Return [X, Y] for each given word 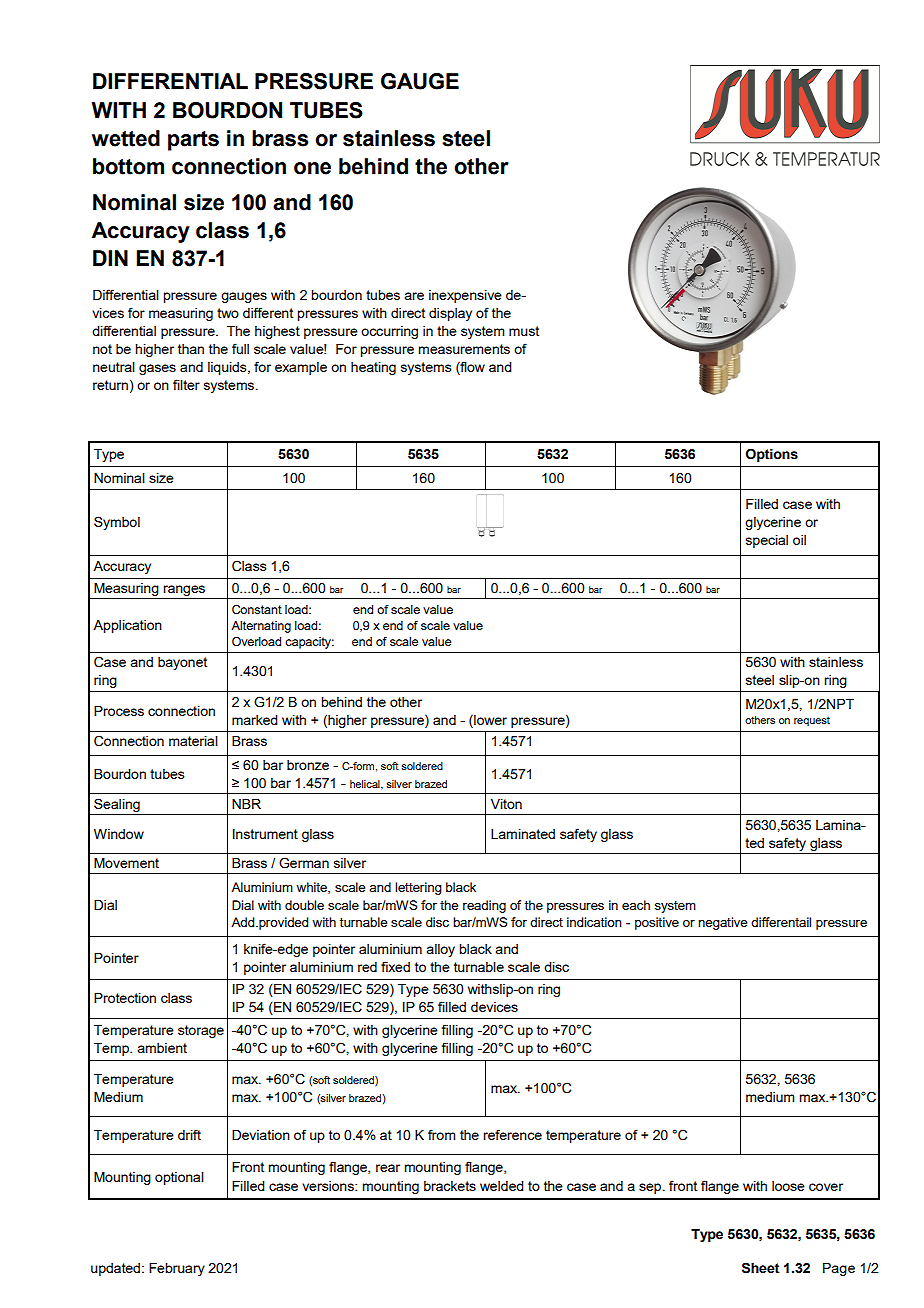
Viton [506, 804]
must [524, 331]
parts [193, 141]
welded [502, 1186]
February [177, 1269]
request [812, 721]
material [193, 741]
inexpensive [465, 296]
